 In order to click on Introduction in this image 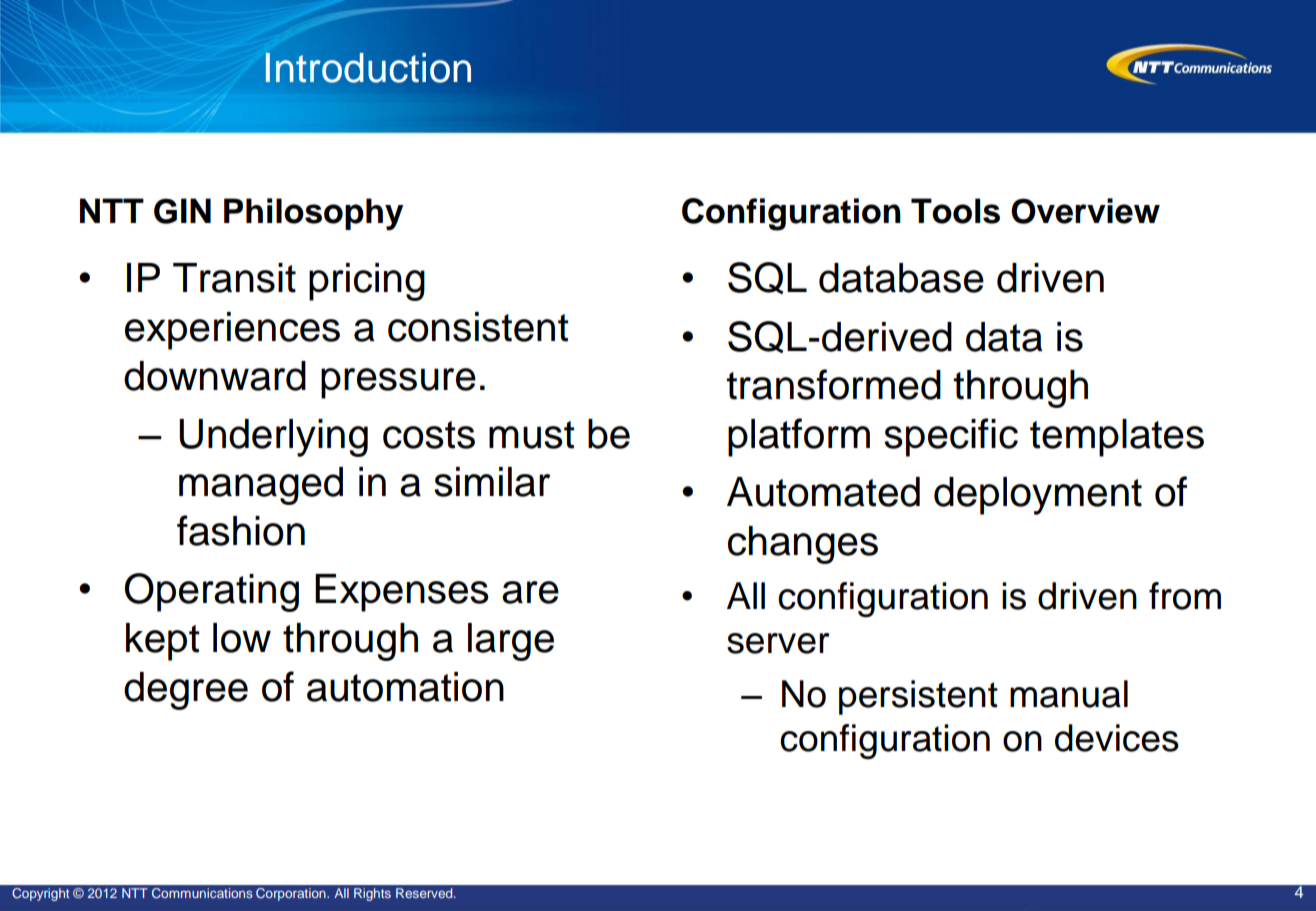, I will do `click(368, 68)`.
